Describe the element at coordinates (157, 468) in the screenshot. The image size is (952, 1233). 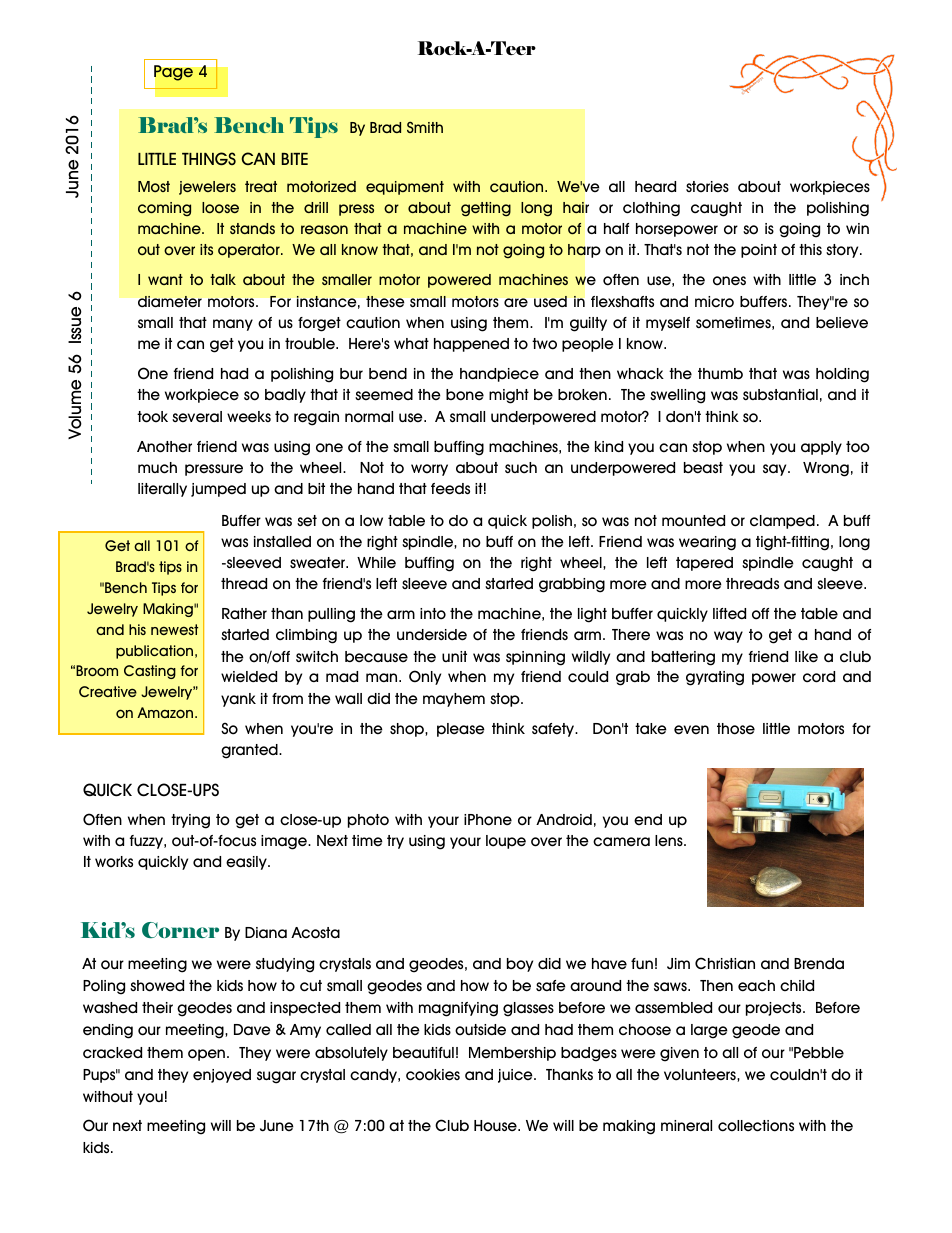
I see `much` at that location.
